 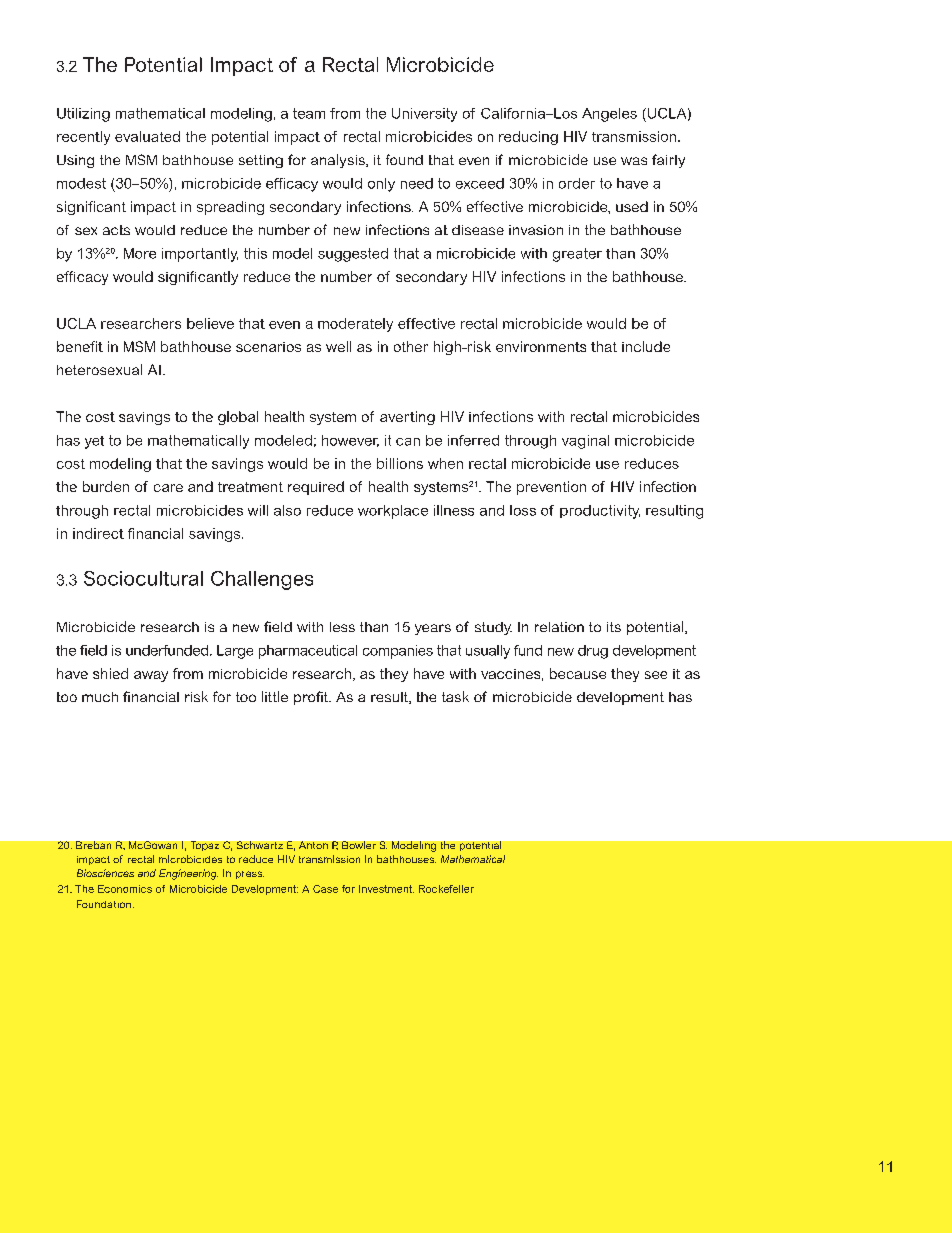 What do you see at coordinates (446, 889) in the screenshot?
I see `Rockefeller` at bounding box center [446, 889].
